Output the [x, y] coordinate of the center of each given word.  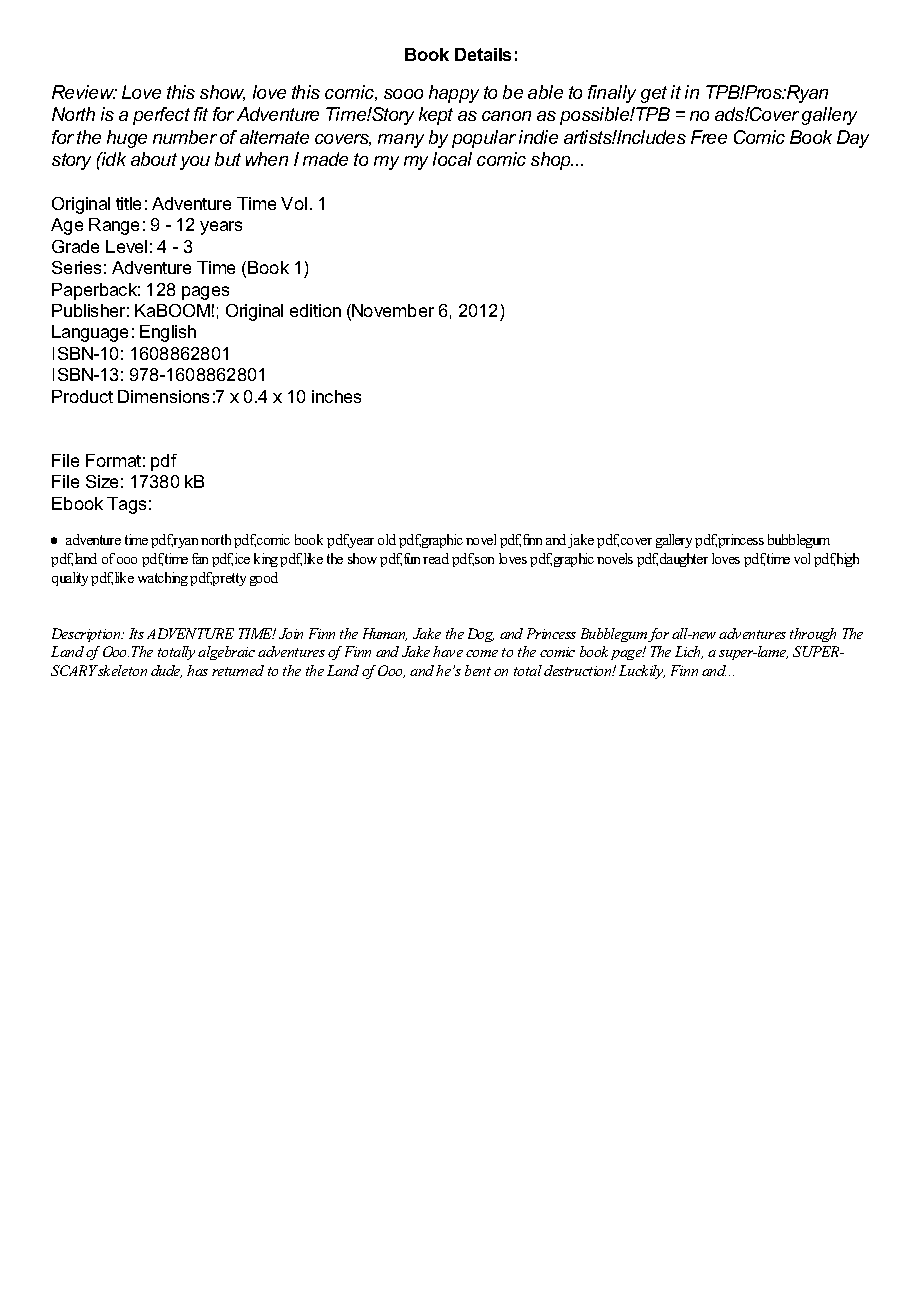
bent [478, 670]
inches [336, 396]
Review [84, 92]
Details [483, 54]
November [393, 310]
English [168, 333]
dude [166, 671]
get [654, 94]
